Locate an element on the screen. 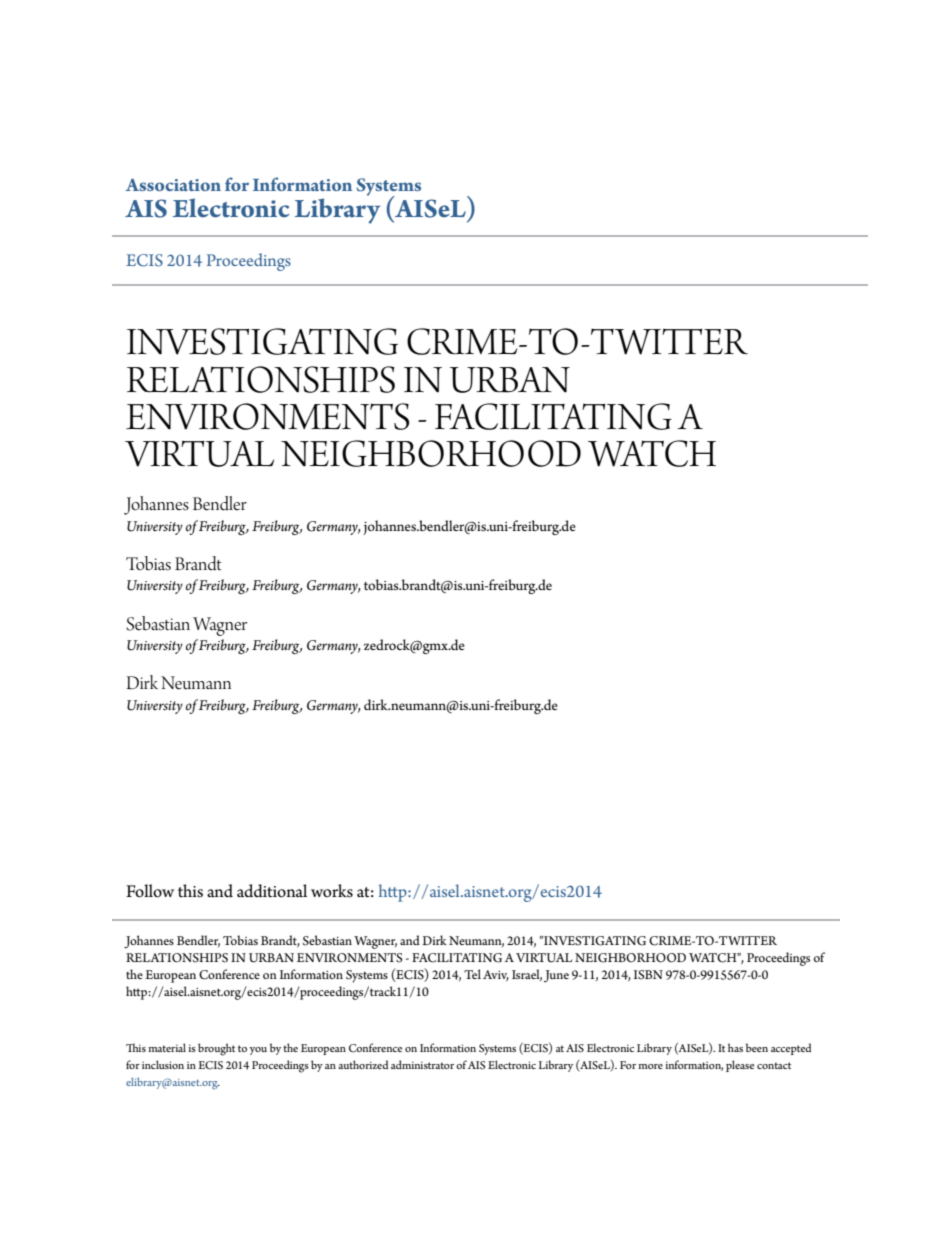 This screenshot has height=1233, width=952. works is located at coordinates (332, 891).
